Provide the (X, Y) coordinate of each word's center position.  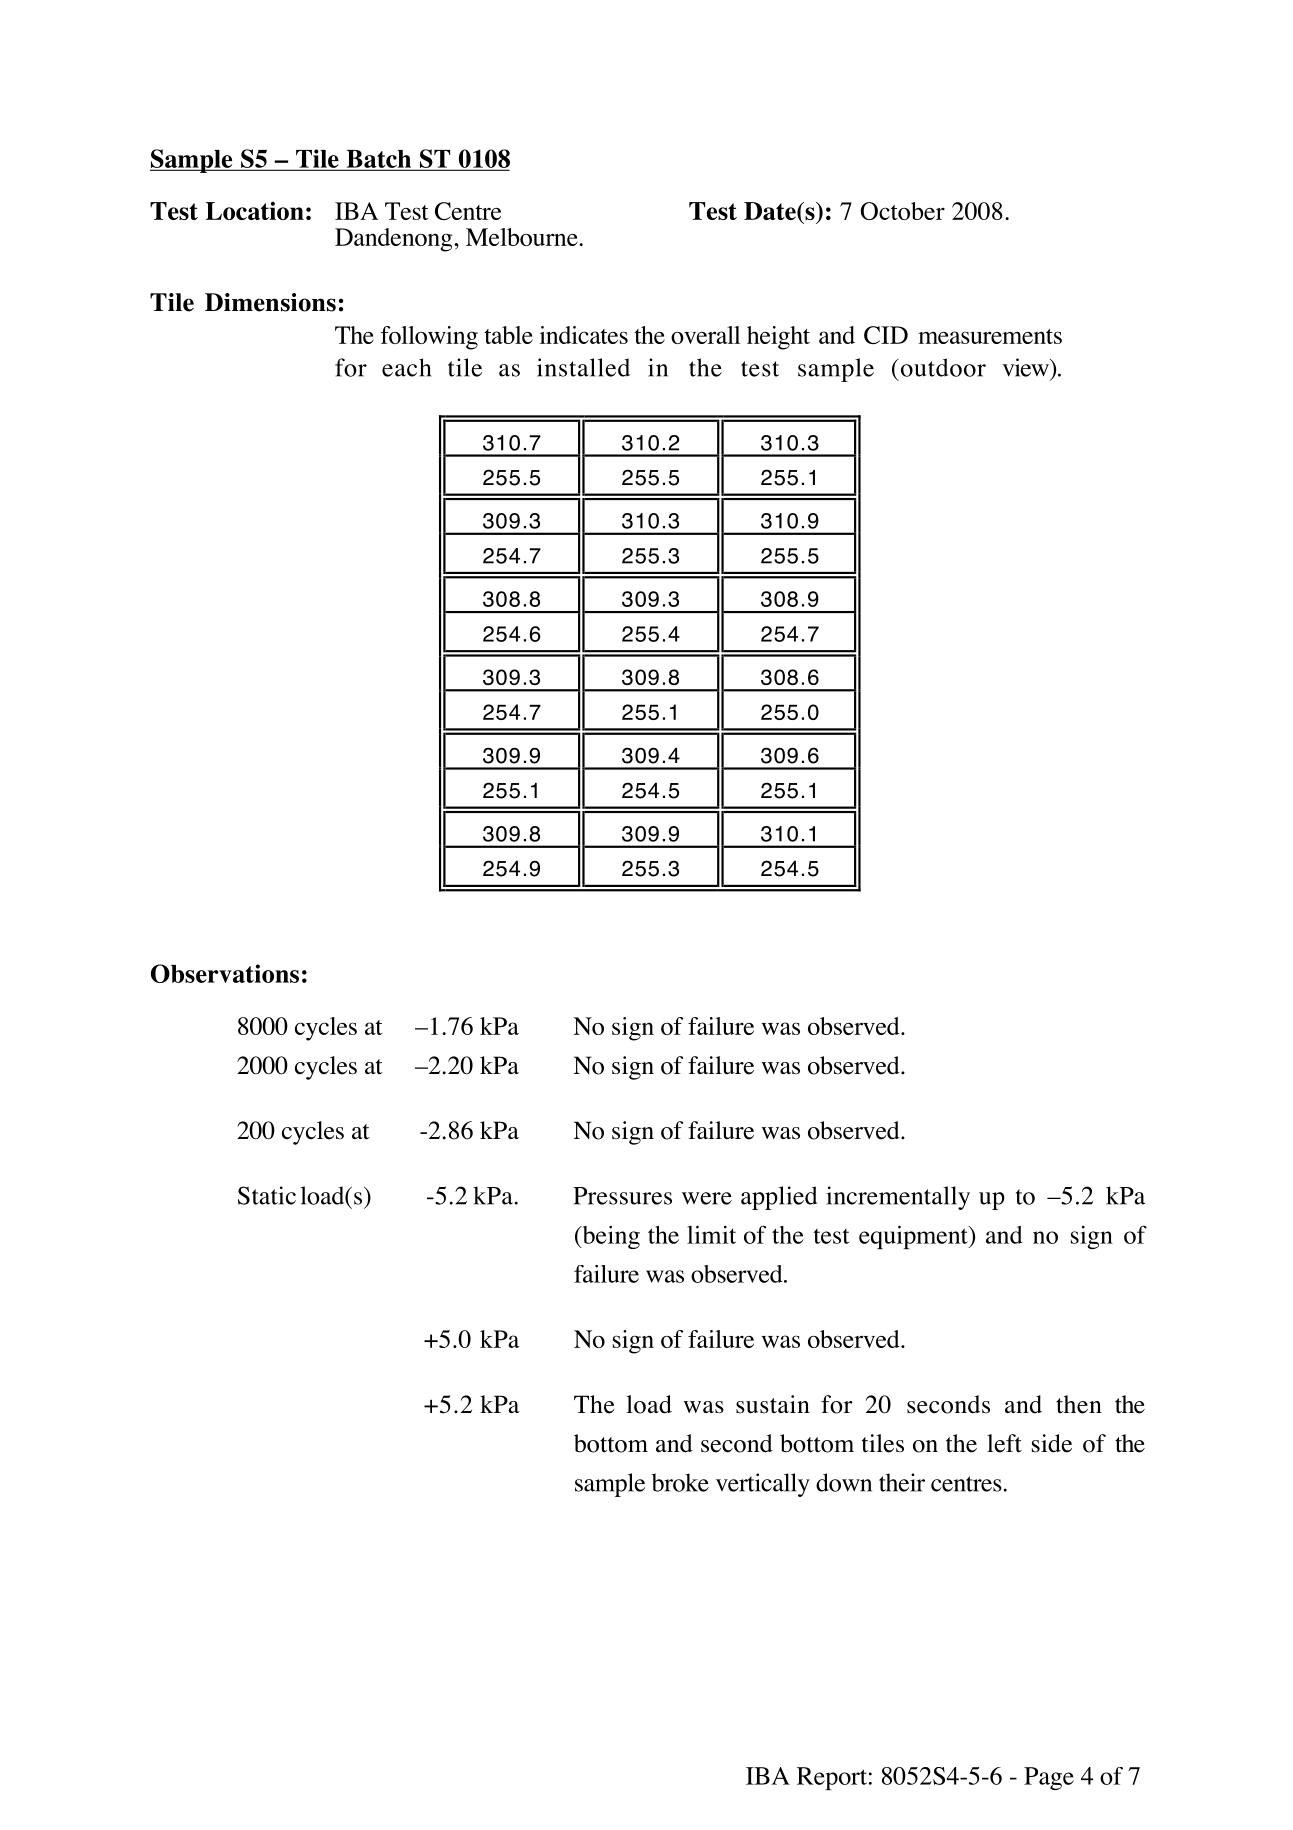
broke (680, 1482)
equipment (914, 1237)
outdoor (942, 367)
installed (583, 367)
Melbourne (523, 237)
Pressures (622, 1196)
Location (255, 210)
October (903, 211)
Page (1049, 1778)
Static (267, 1195)
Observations (225, 973)
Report (832, 1778)
